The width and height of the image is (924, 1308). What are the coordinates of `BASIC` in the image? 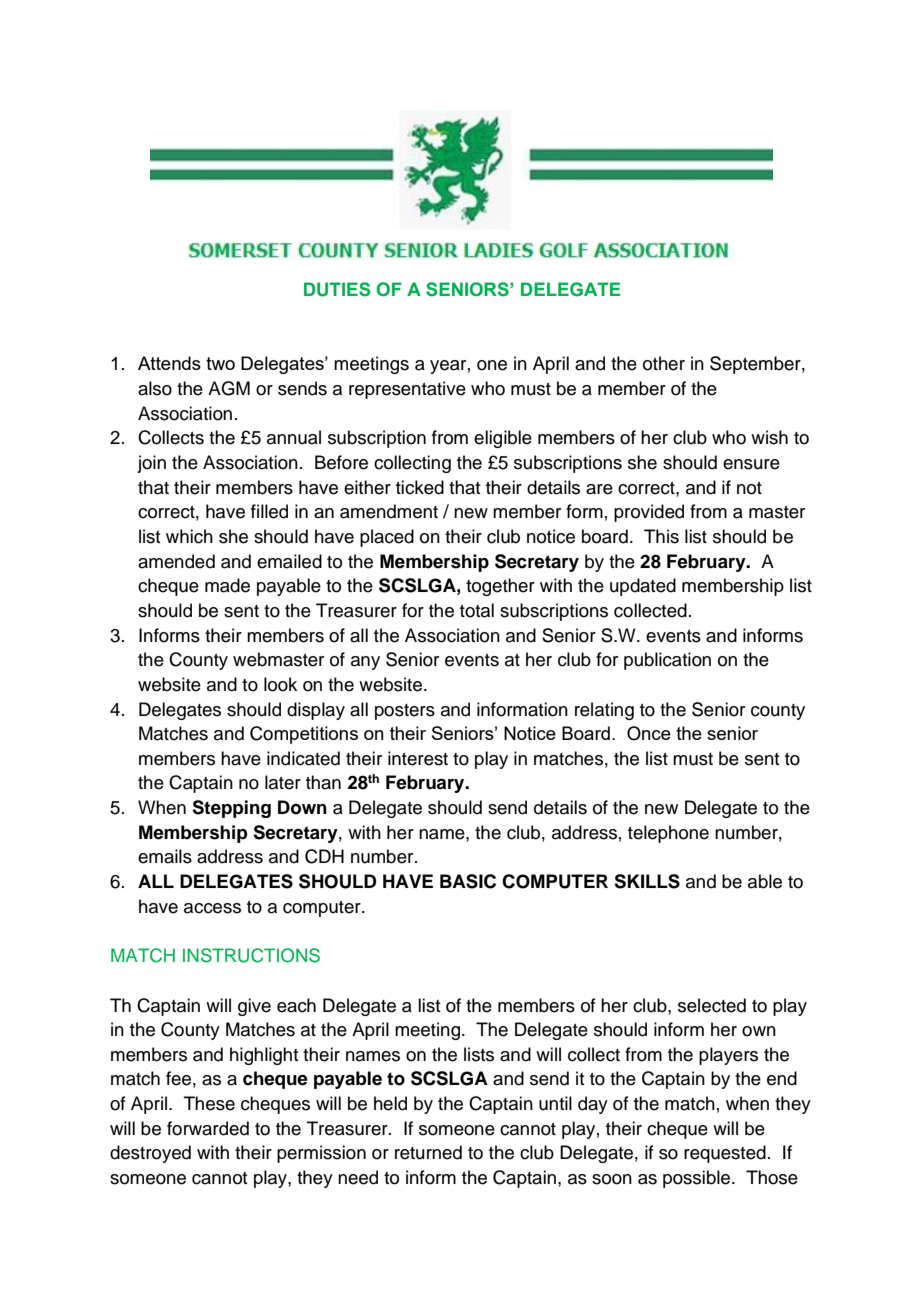 It's located at (468, 881).
